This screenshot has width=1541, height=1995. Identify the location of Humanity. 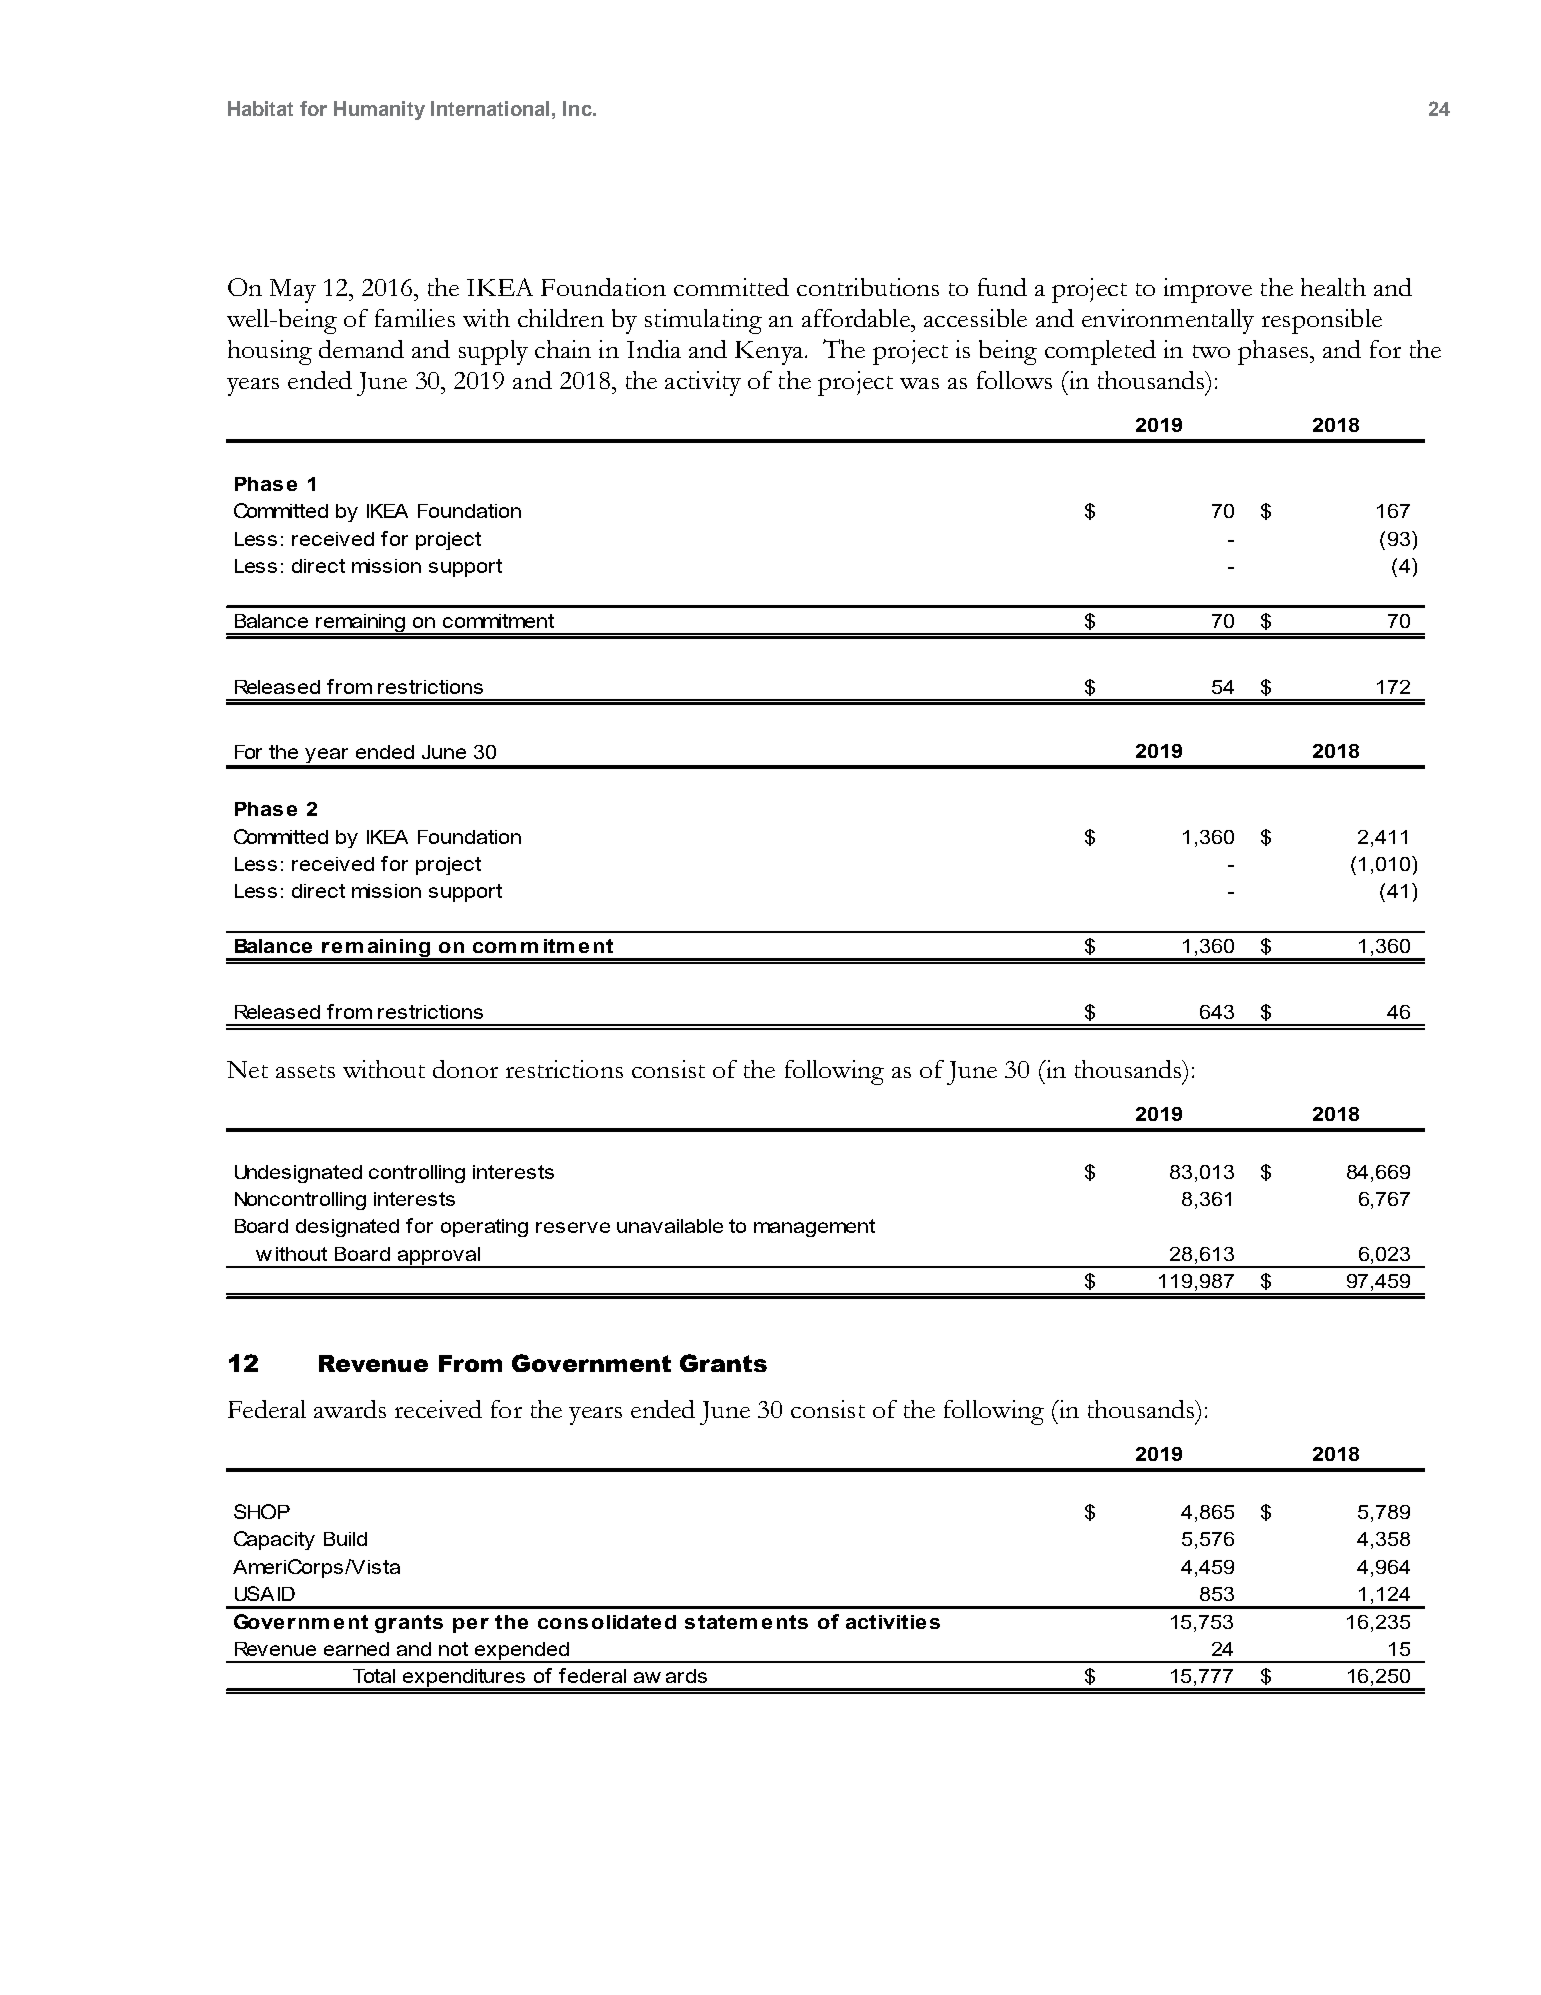
(379, 110).
